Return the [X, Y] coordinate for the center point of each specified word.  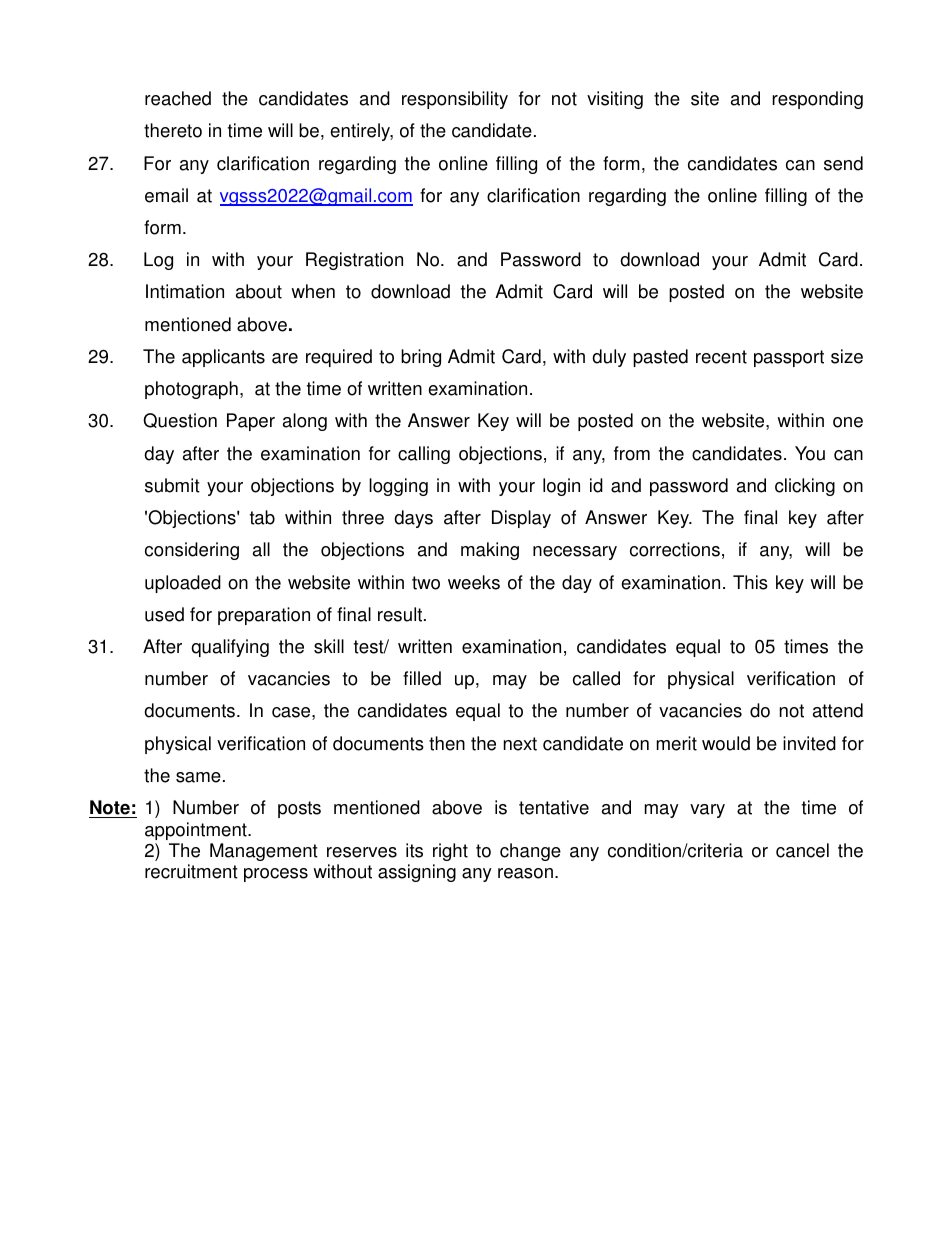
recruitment [191, 871]
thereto [173, 130]
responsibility [455, 100]
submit [172, 485]
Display [521, 519]
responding [817, 100]
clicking [805, 487]
